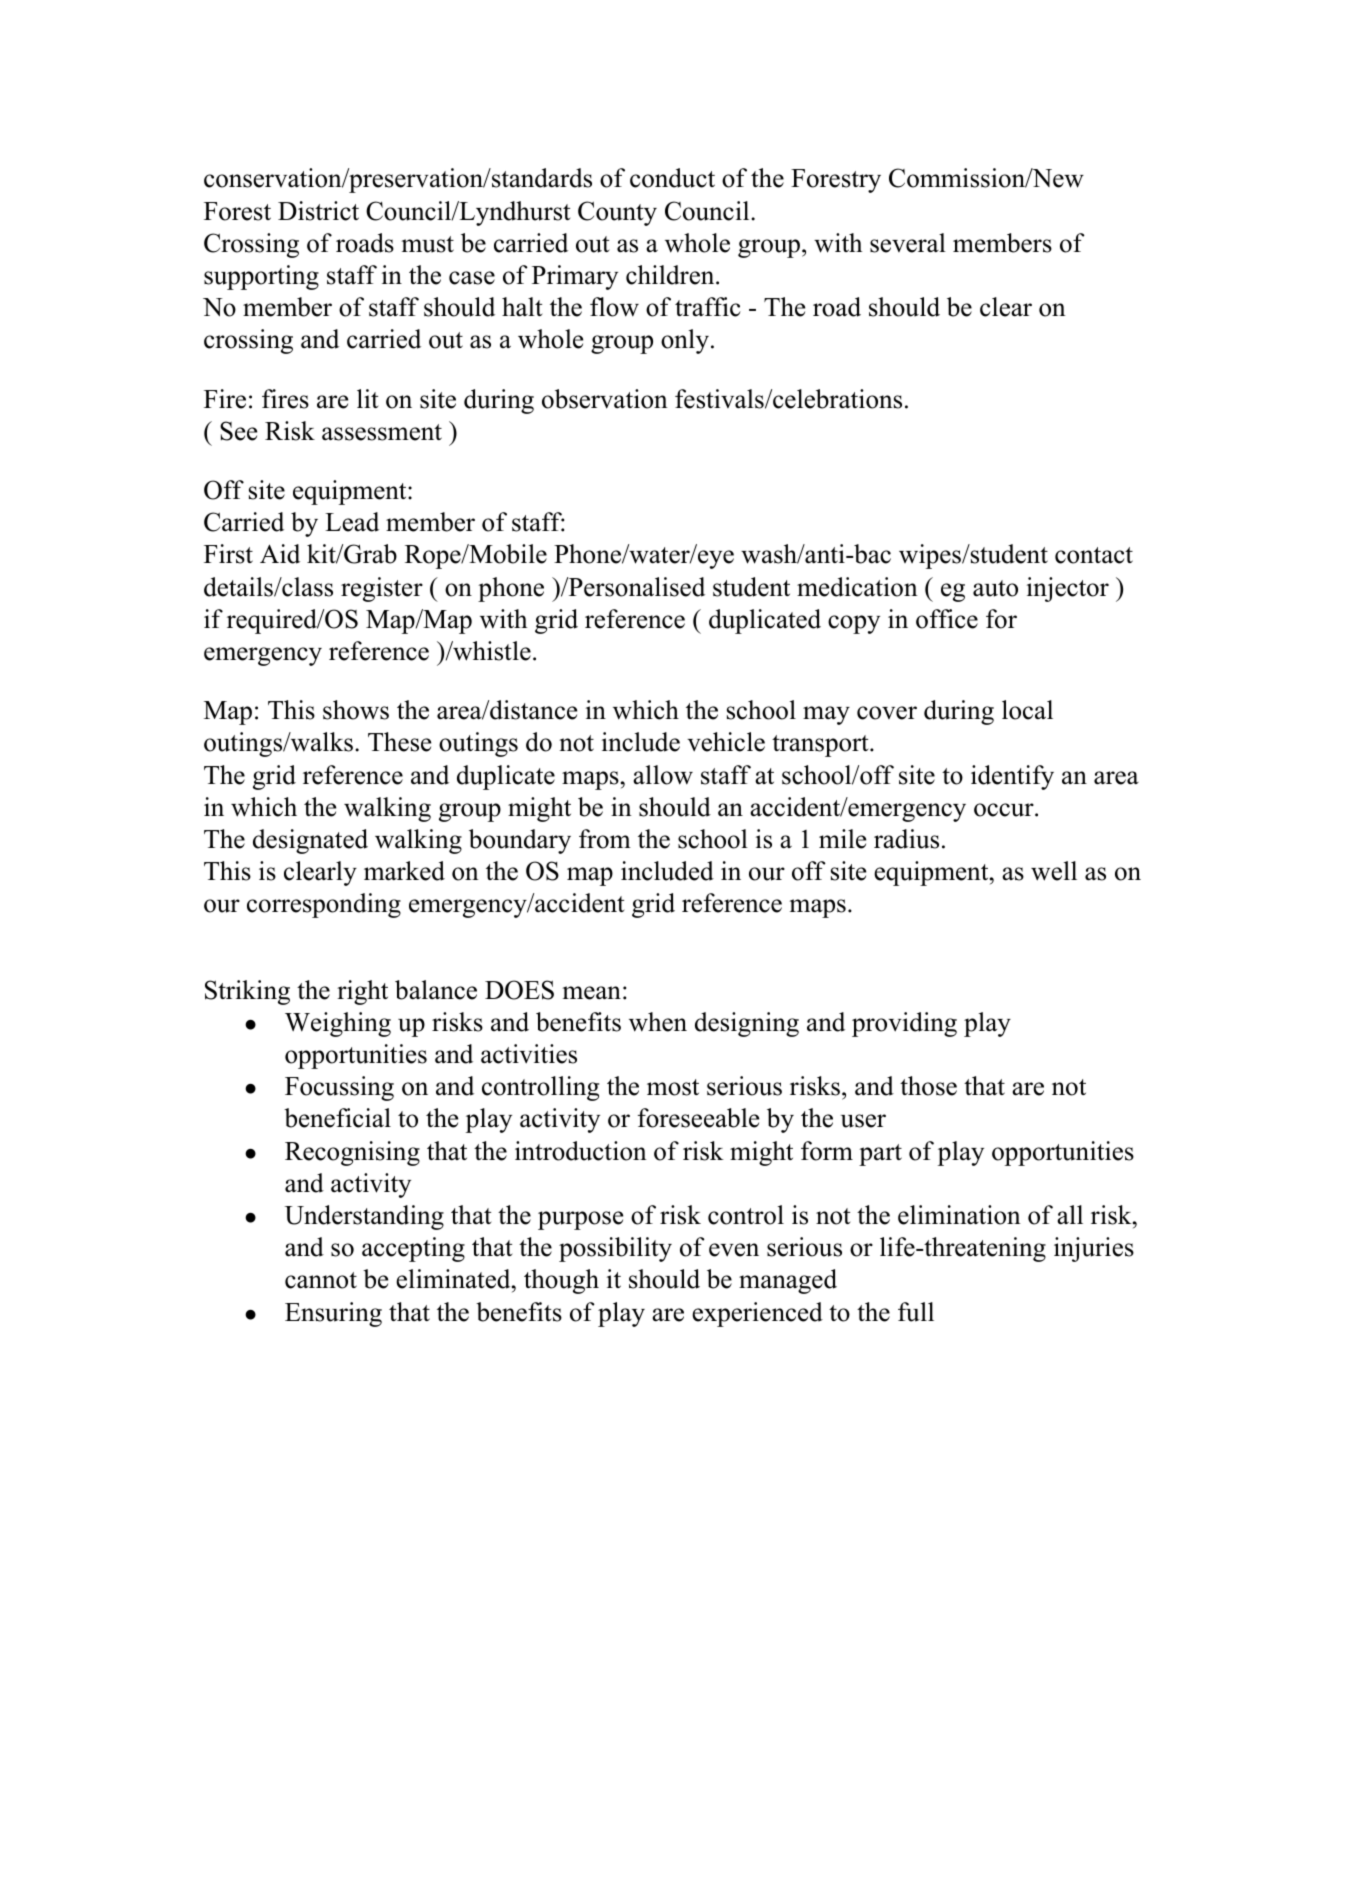 This screenshot has width=1345, height=1902. I want to click on shows, so click(356, 710).
